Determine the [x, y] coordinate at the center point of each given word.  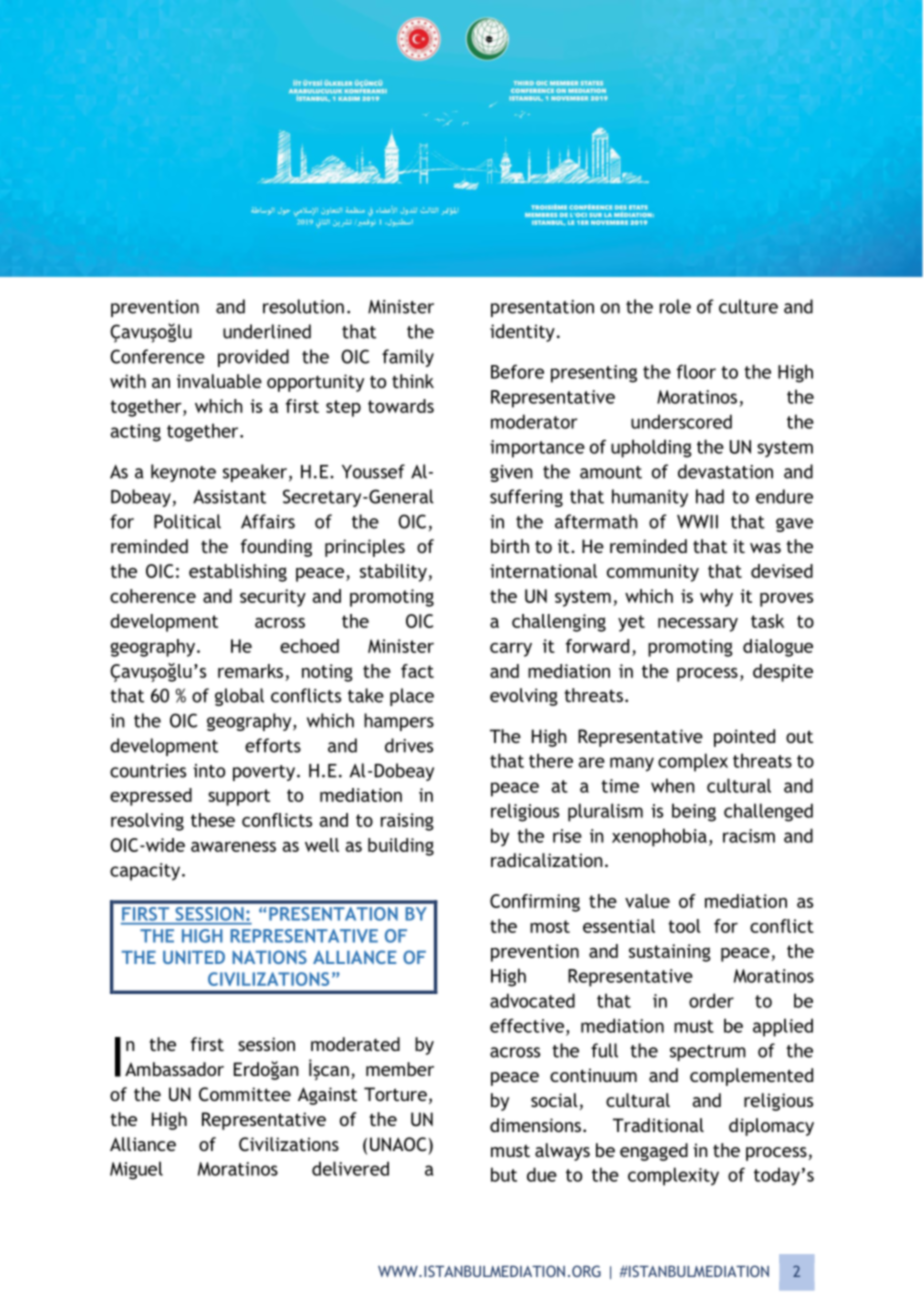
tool [684, 926]
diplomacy [771, 1127]
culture [748, 306]
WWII [697, 522]
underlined [267, 331]
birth [510, 546]
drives [409, 745]
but [504, 1174]
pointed [744, 738]
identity [522, 333]
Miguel [136, 1170]
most [550, 926]
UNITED [194, 957]
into [209, 771]
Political [187, 521]
